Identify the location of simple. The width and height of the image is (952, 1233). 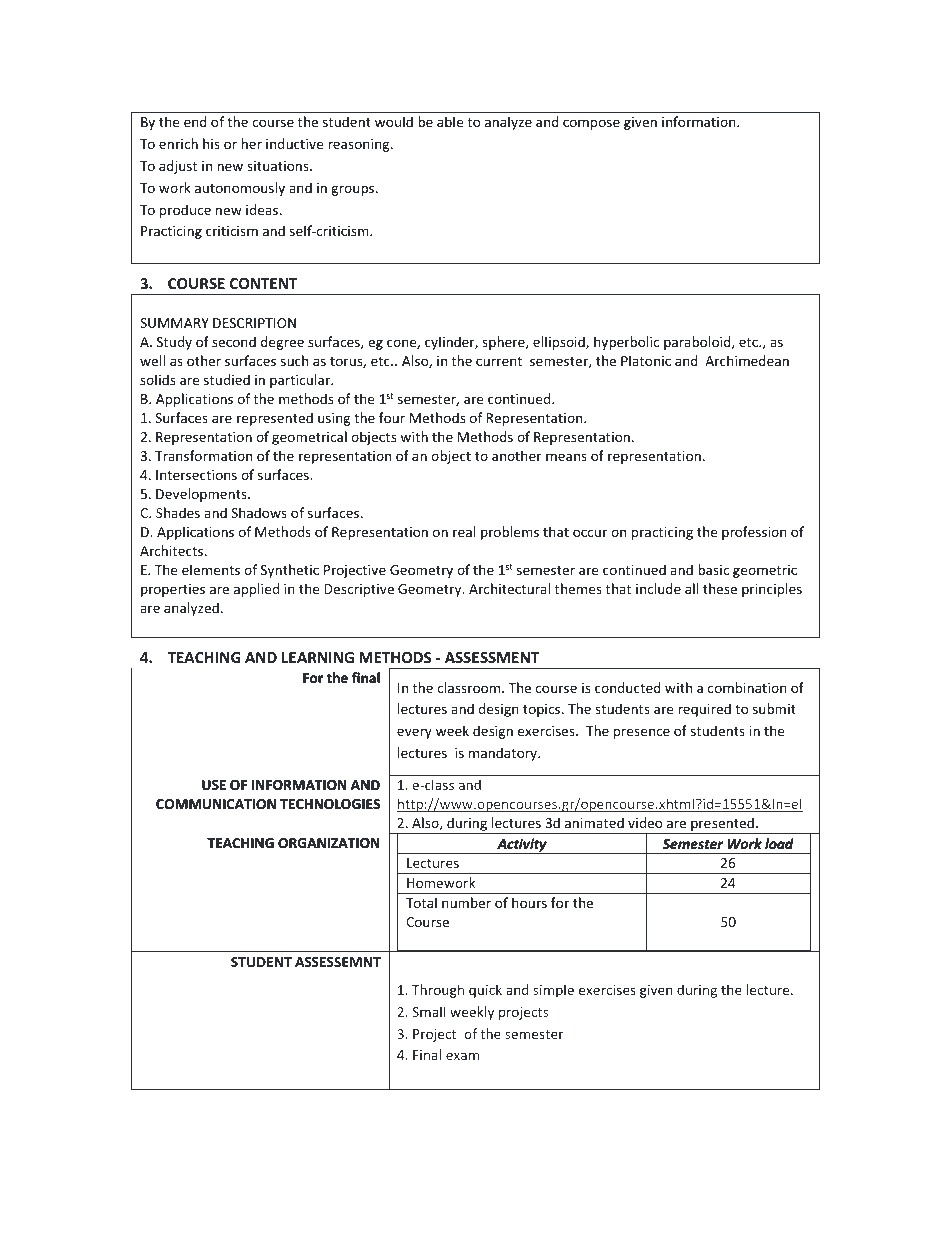
(553, 991).
